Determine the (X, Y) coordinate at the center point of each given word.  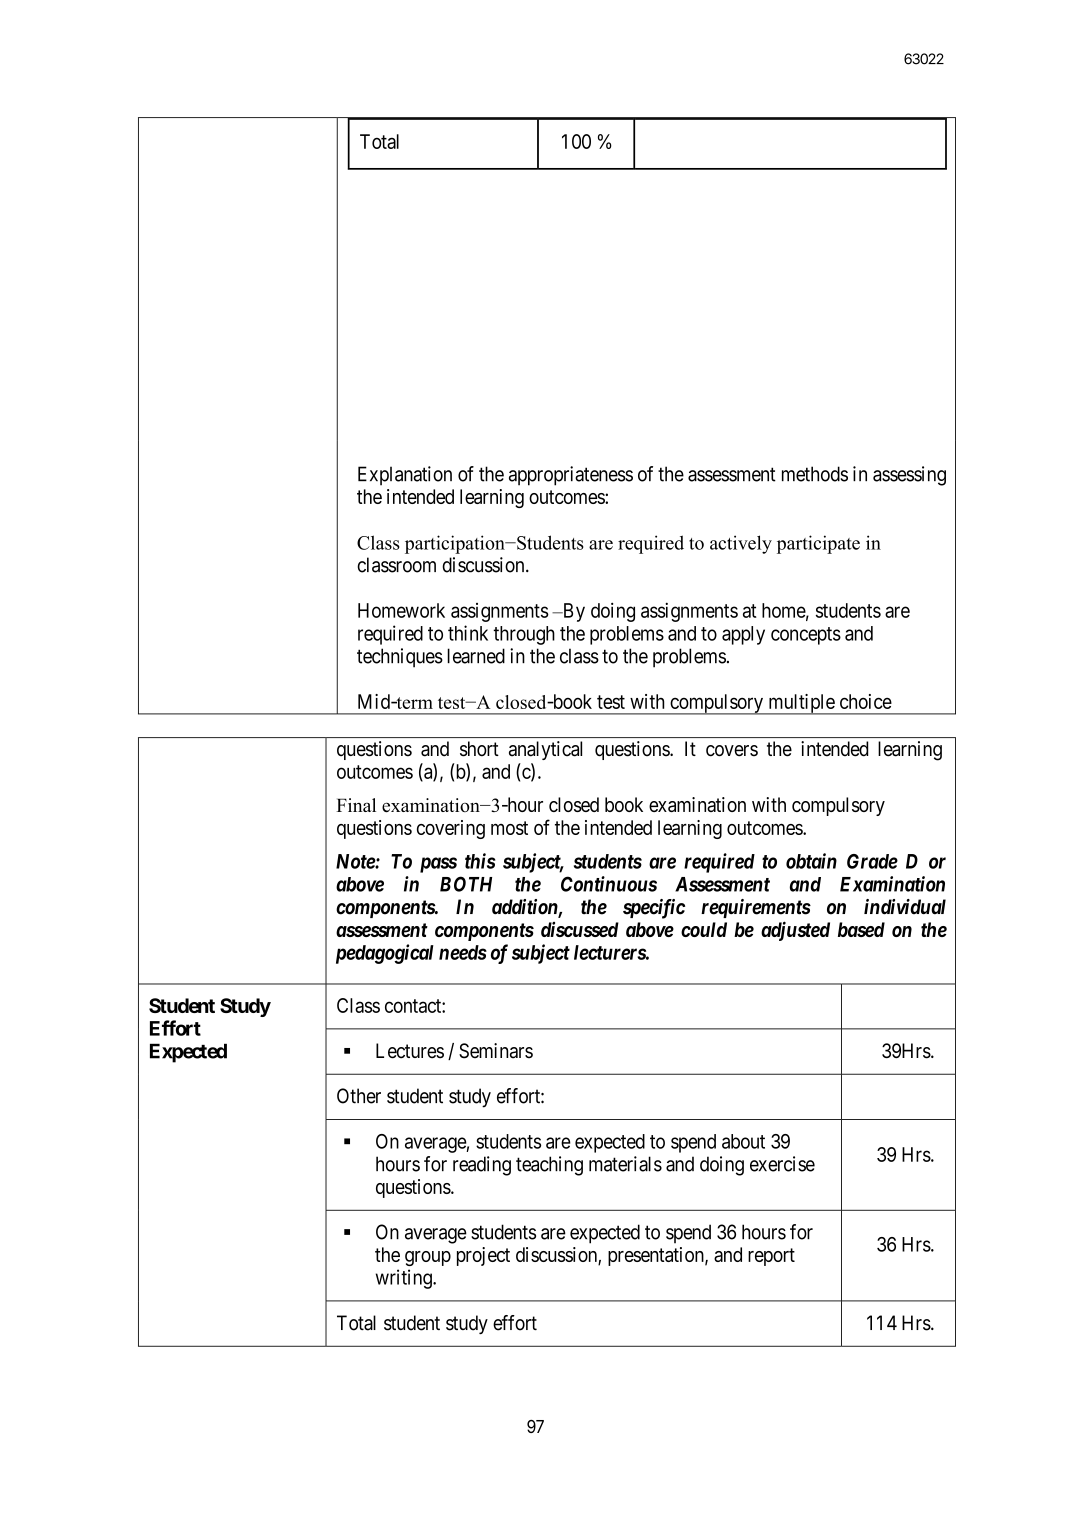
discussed (580, 929)
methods (815, 474)
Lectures (410, 1051)
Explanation (405, 476)
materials (625, 1164)
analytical (545, 750)
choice (866, 701)
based (861, 929)
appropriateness (571, 476)
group (428, 1258)
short (479, 749)
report (771, 1257)
